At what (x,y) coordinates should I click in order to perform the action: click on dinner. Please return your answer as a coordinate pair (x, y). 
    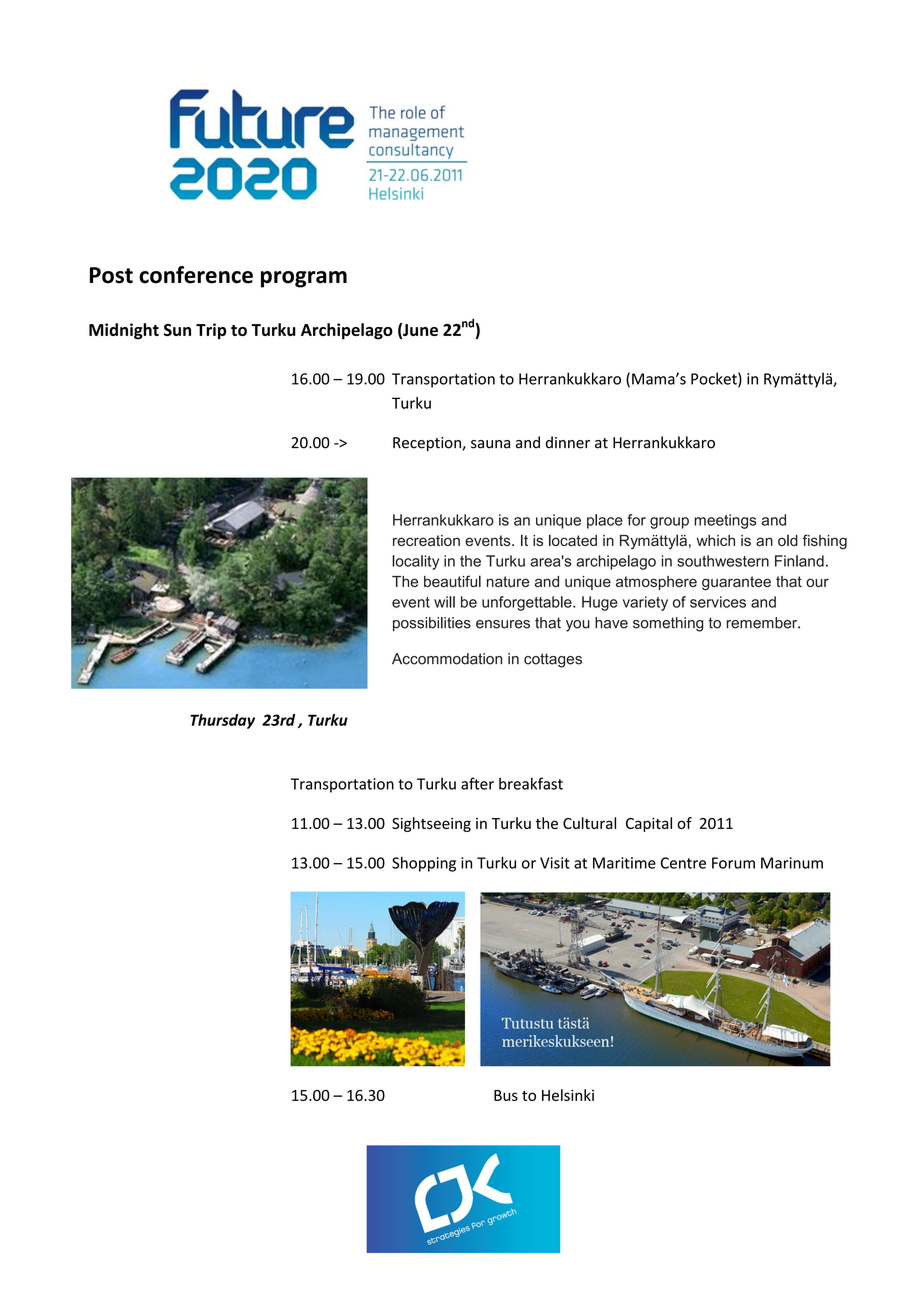
    Looking at the image, I should click on (568, 442).
